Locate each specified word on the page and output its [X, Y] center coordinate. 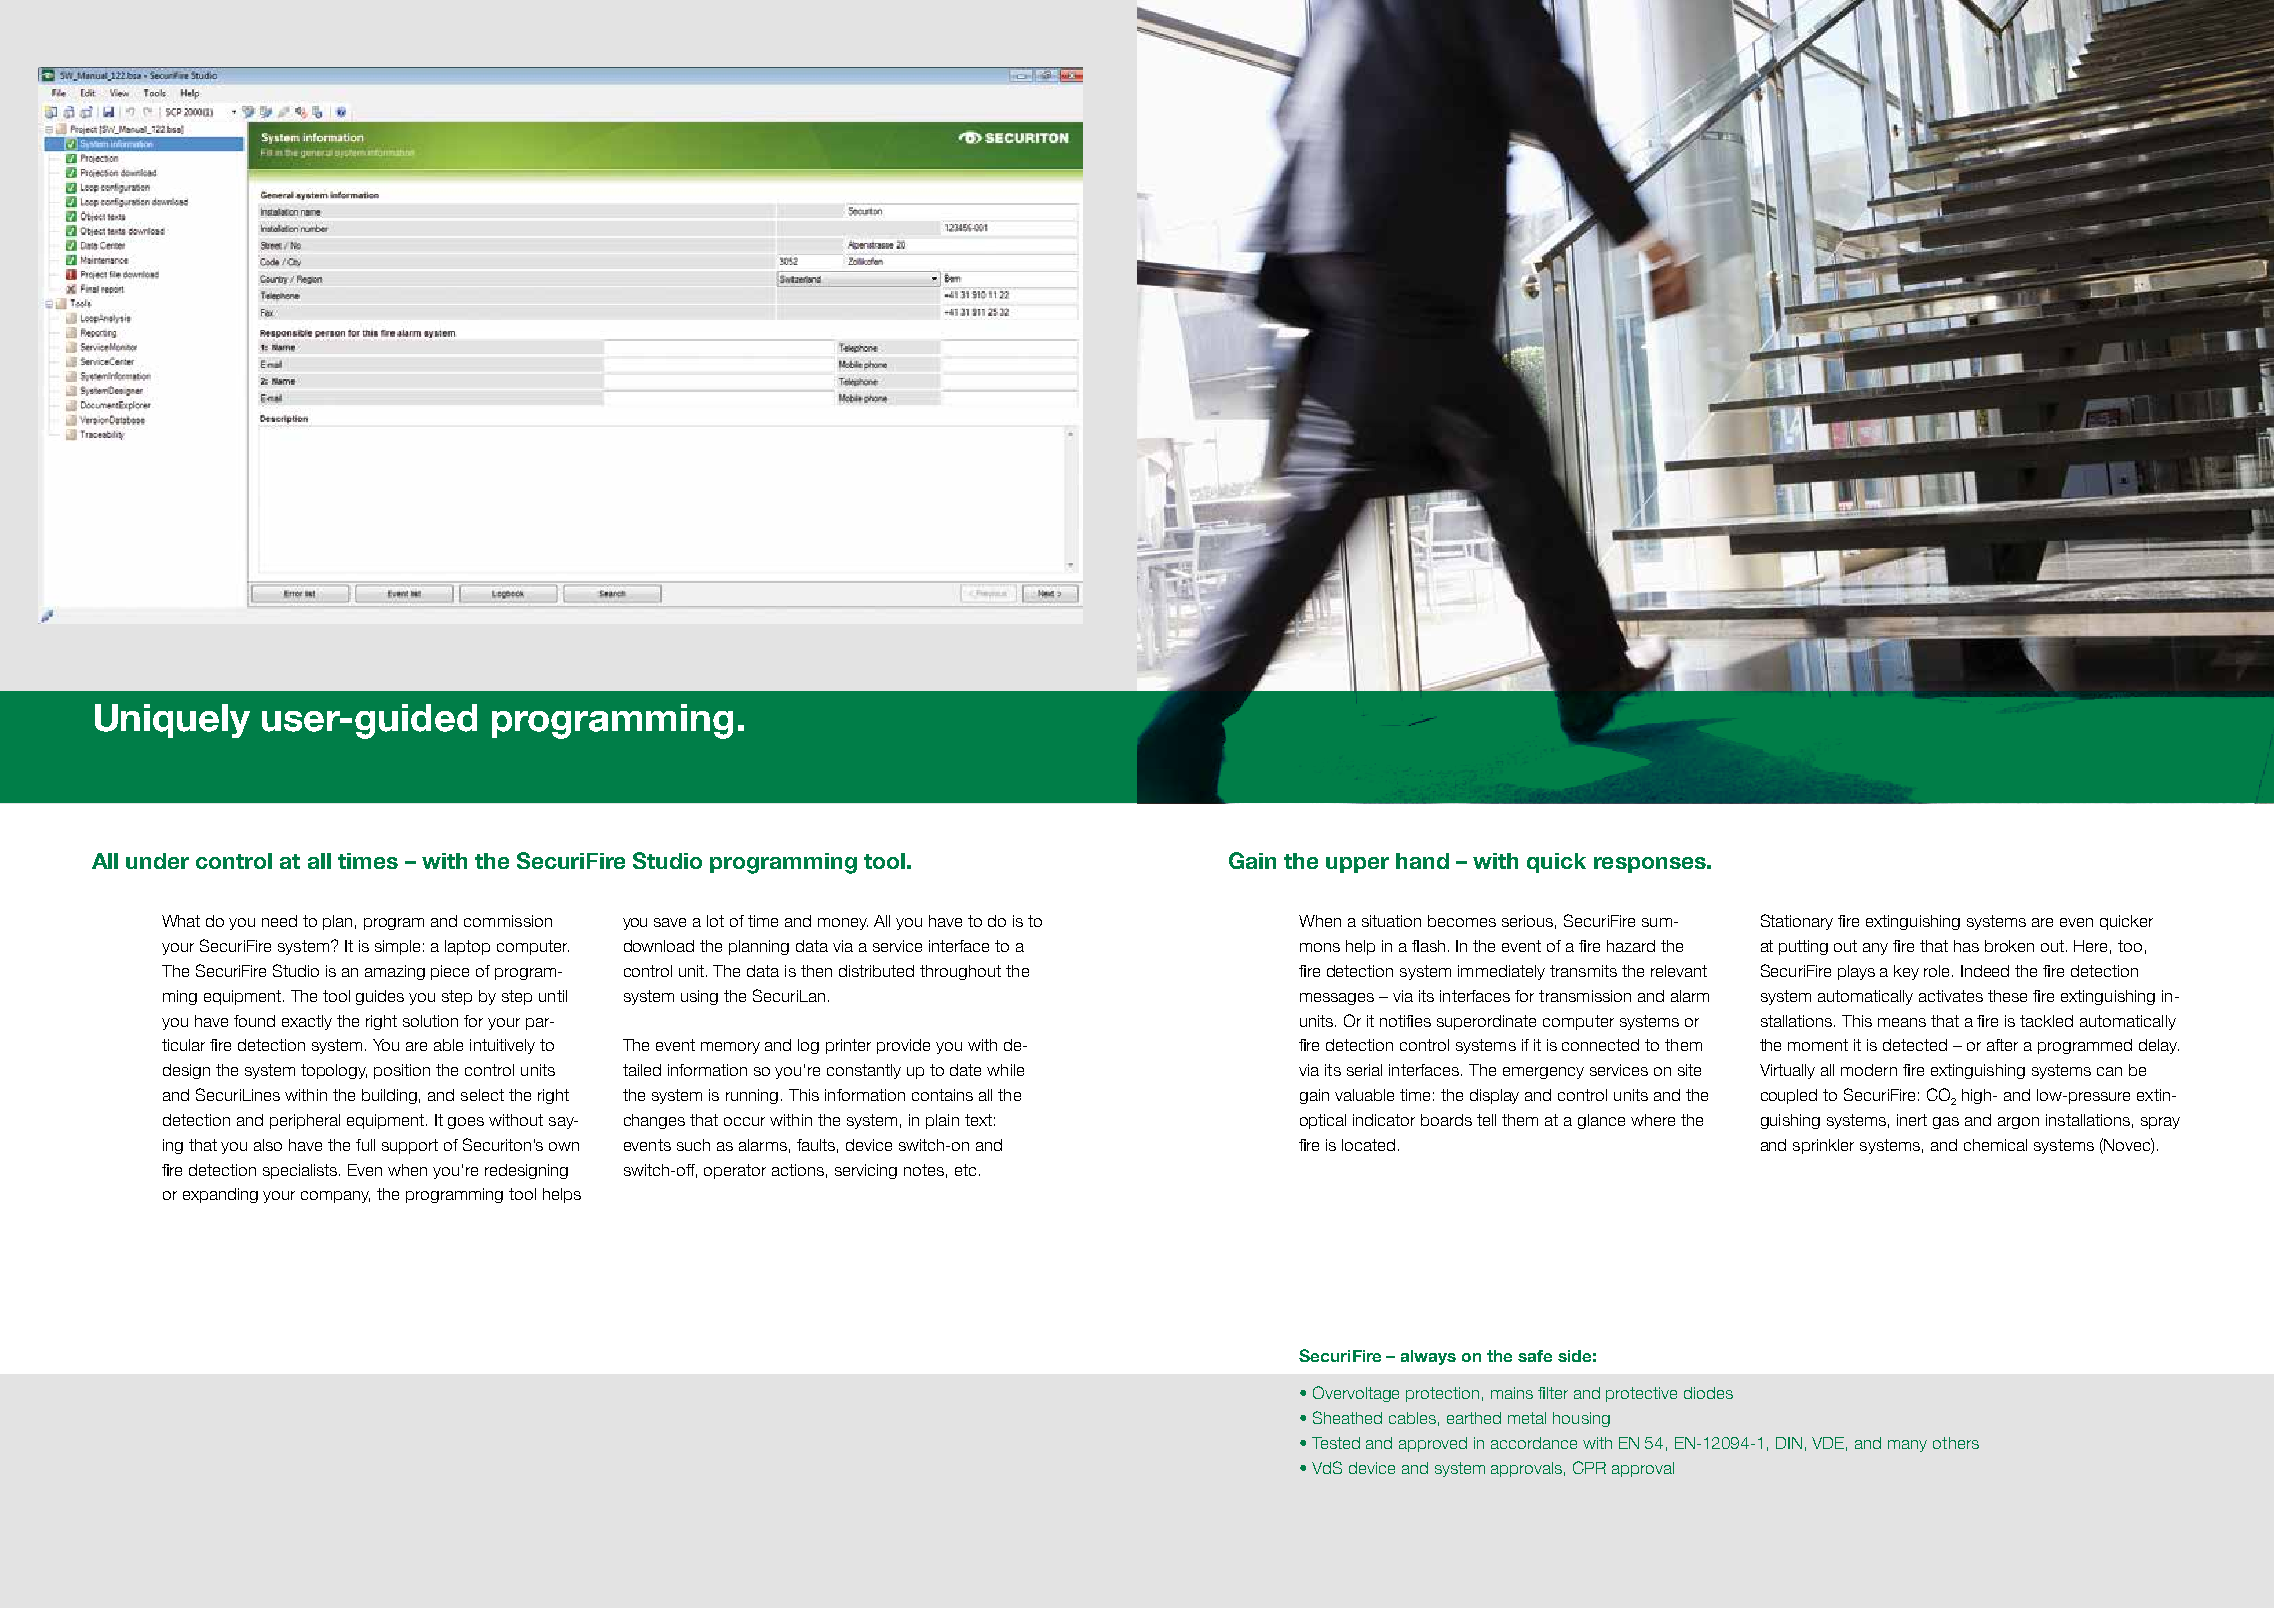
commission [508, 921]
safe [1535, 1356]
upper [1357, 865]
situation [1391, 921]
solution [430, 1021]
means [1902, 1022]
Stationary [1797, 922]
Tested [1336, 1443]
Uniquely [172, 721]
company [335, 1197]
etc [965, 1170]
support [410, 1146]
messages [1337, 999]
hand [1422, 861]
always [1428, 1357]
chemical [1995, 1145]
